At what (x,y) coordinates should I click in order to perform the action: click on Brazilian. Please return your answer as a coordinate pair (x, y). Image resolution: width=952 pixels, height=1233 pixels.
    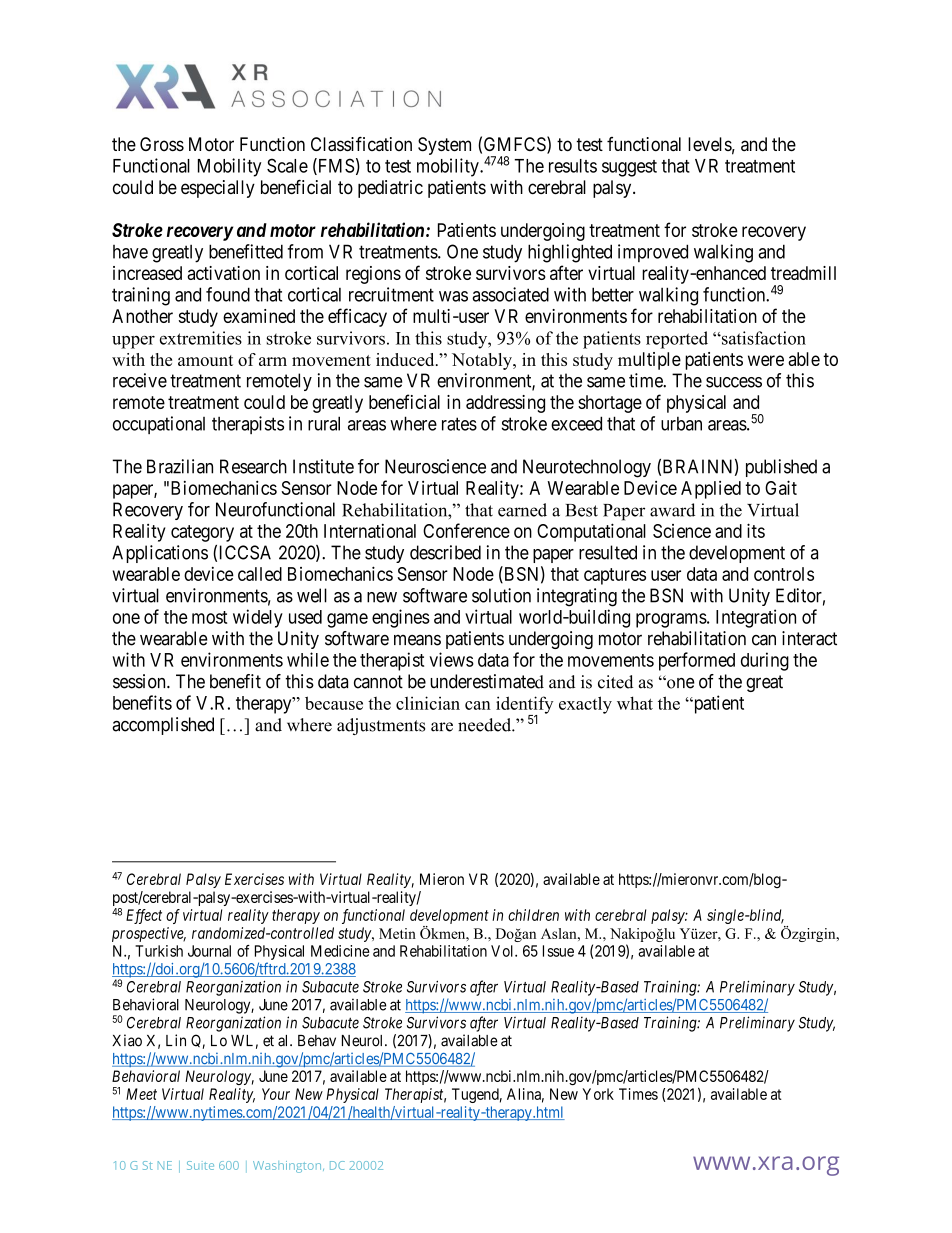
    Looking at the image, I should click on (180, 466).
